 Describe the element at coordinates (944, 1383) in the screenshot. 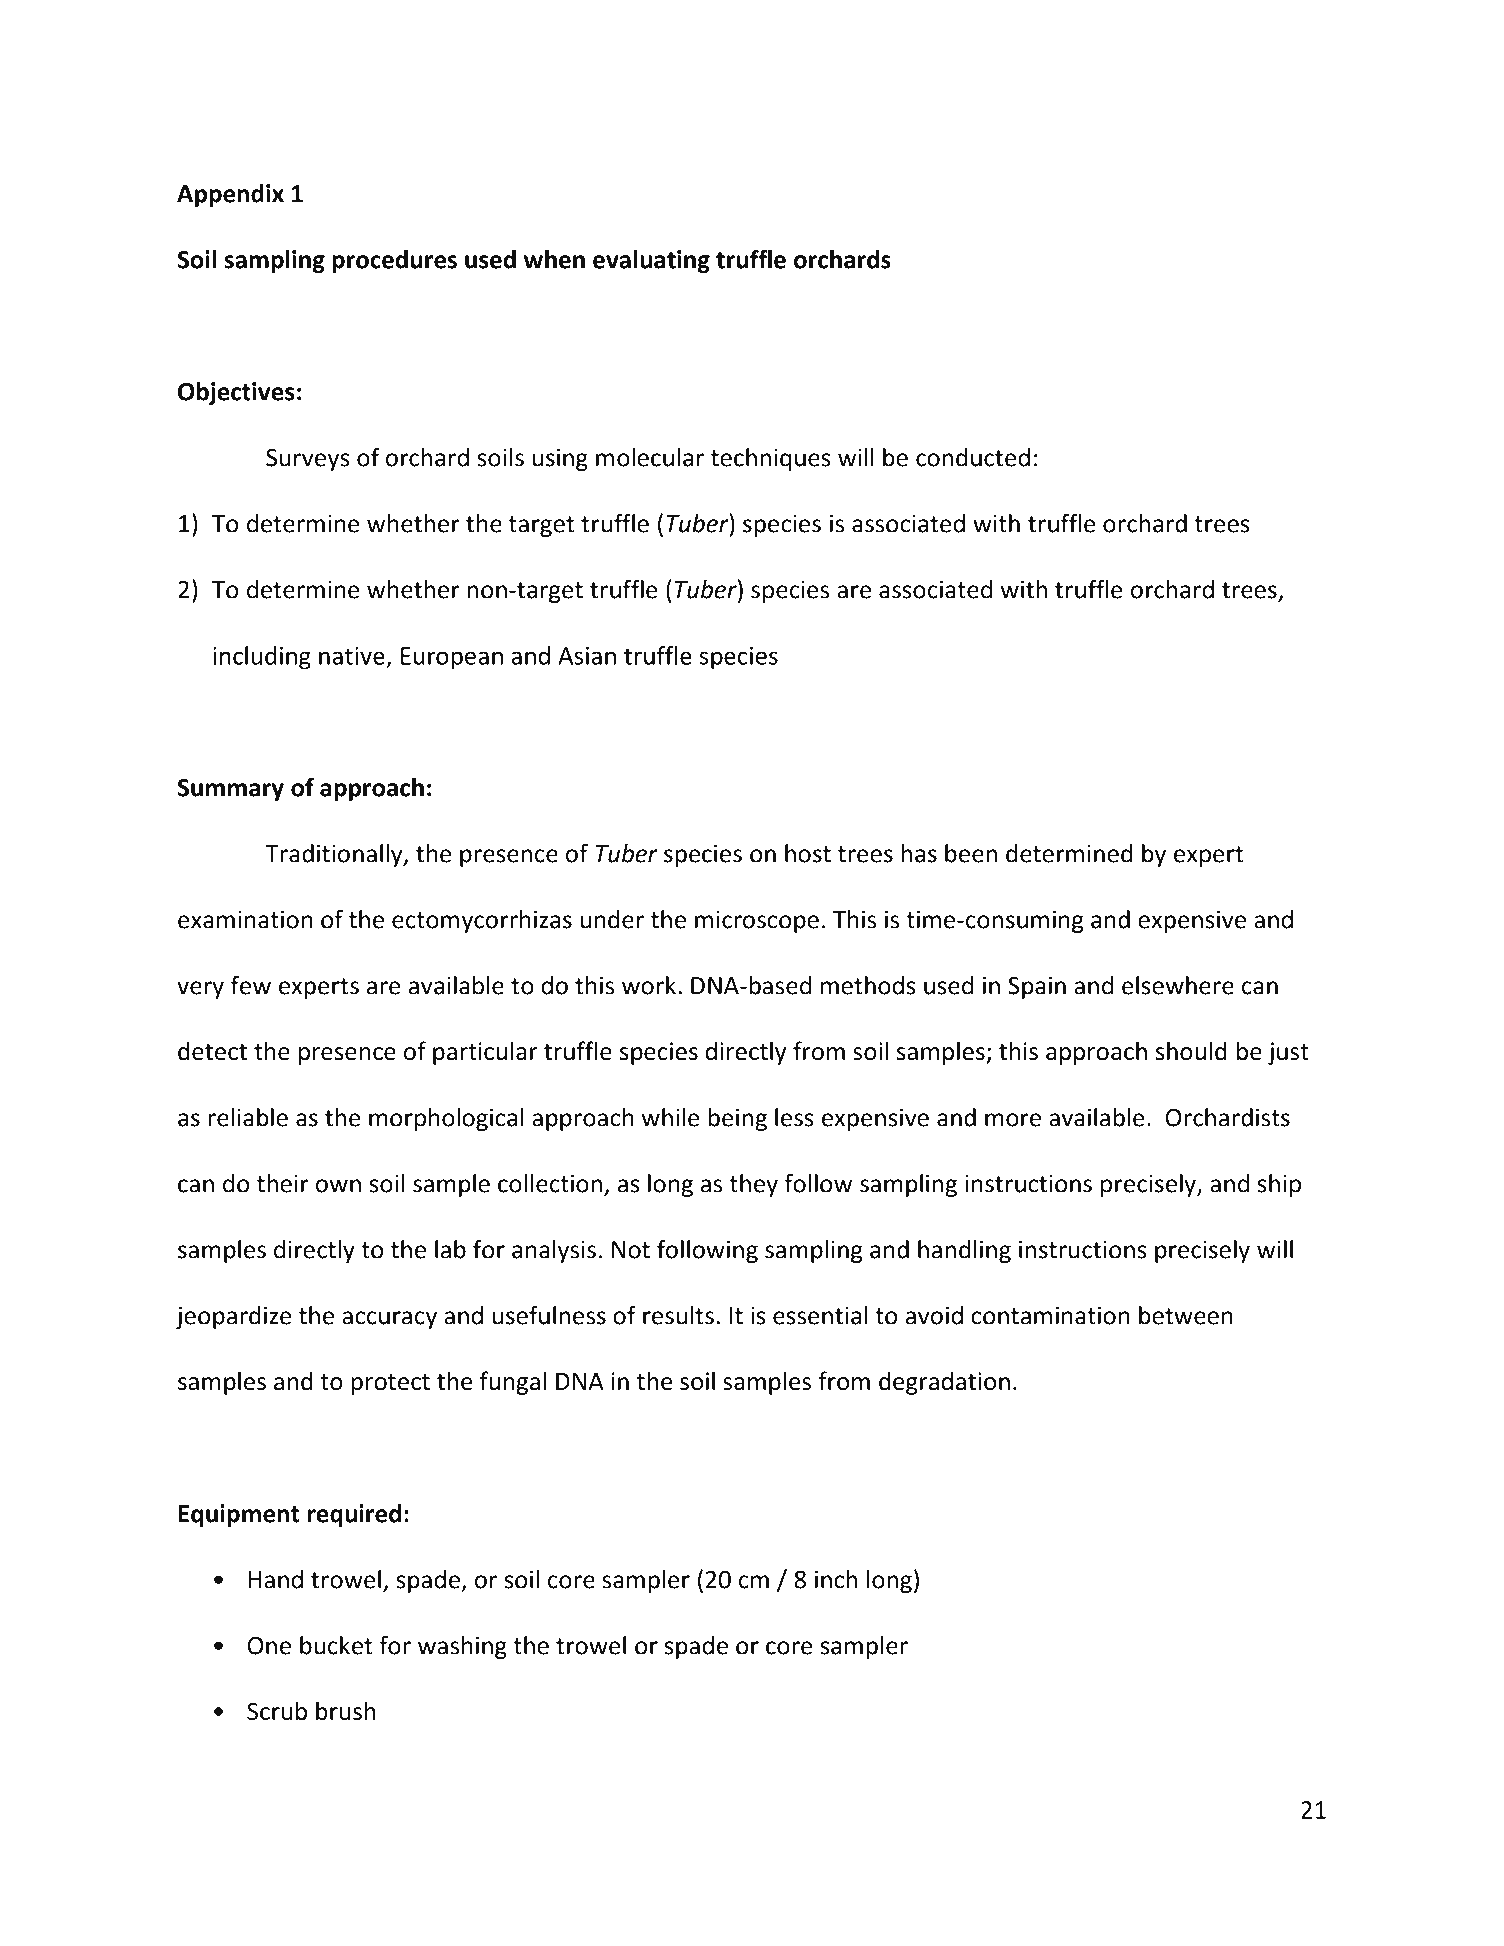

I see `degradation` at that location.
